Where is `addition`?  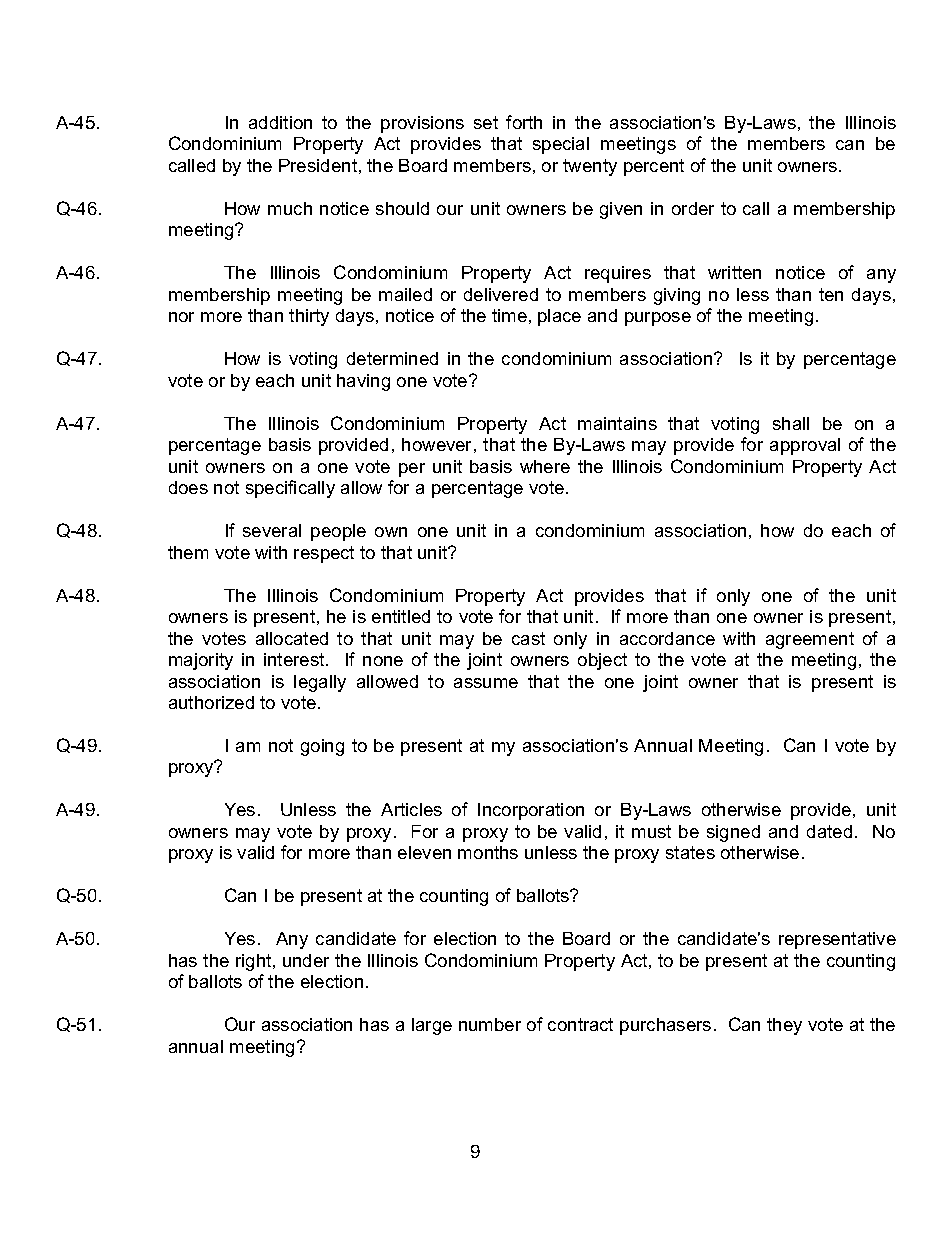 addition is located at coordinates (280, 122).
